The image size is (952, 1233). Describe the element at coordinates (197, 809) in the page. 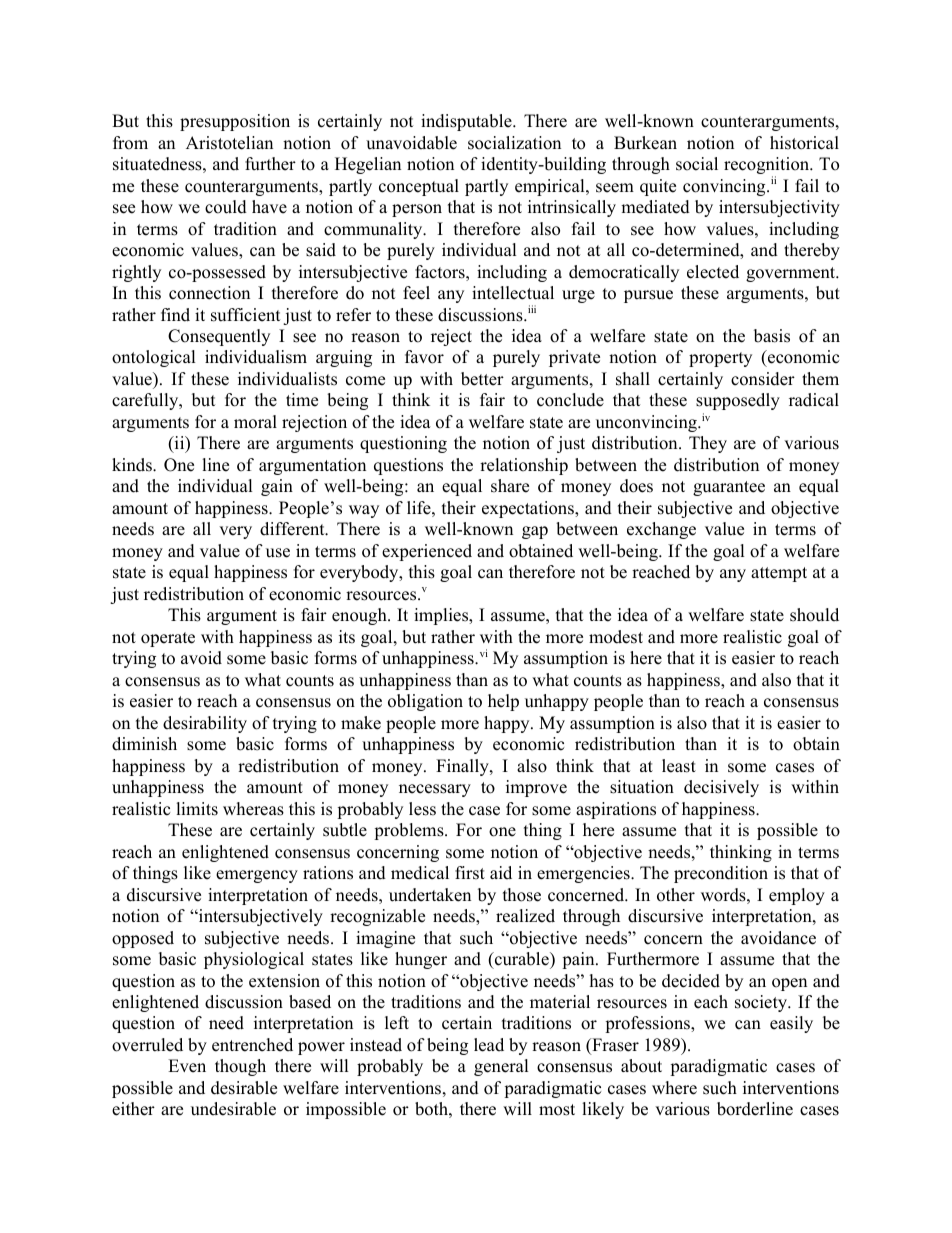

I see `limits` at that location.
